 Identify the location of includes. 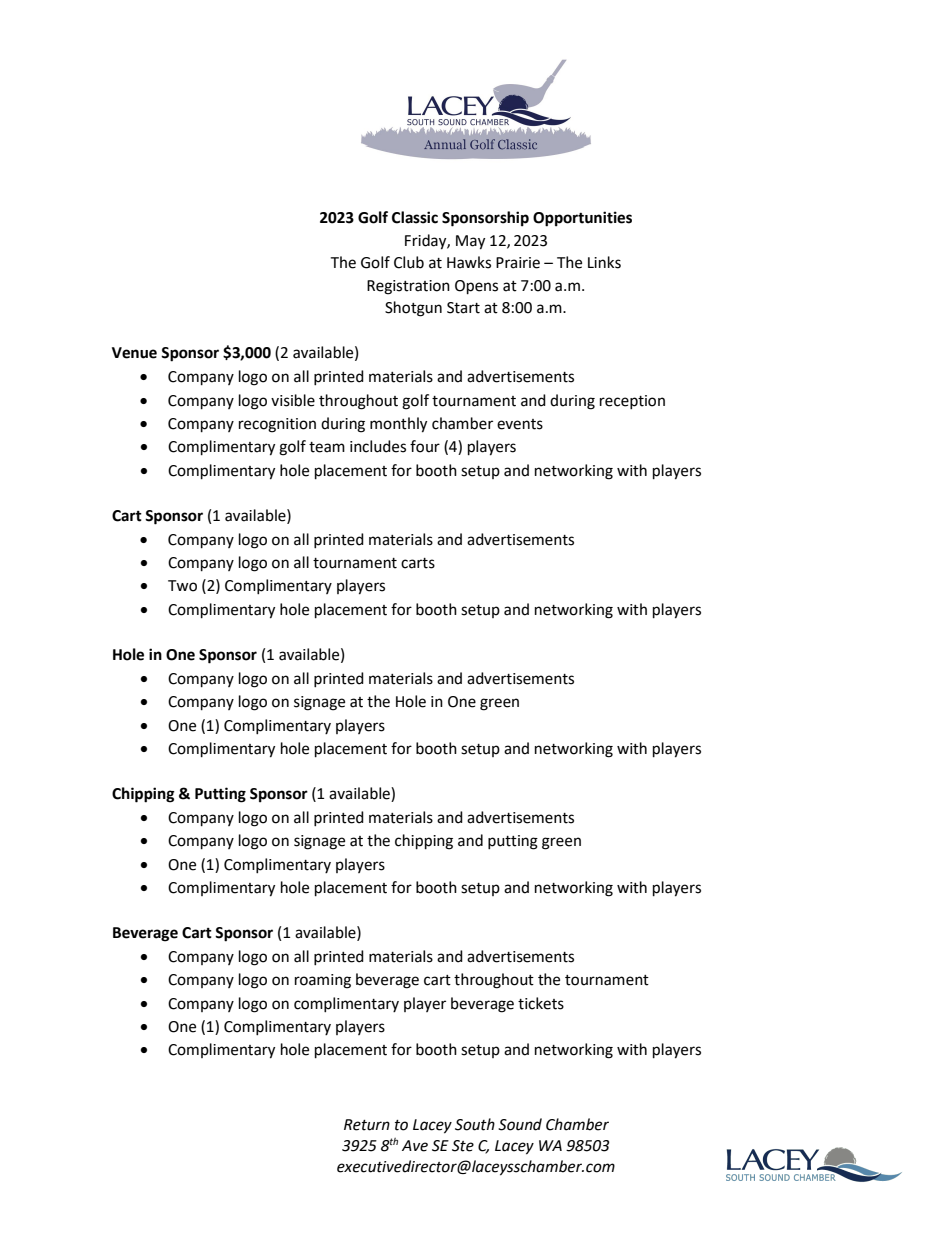
(378, 446).
